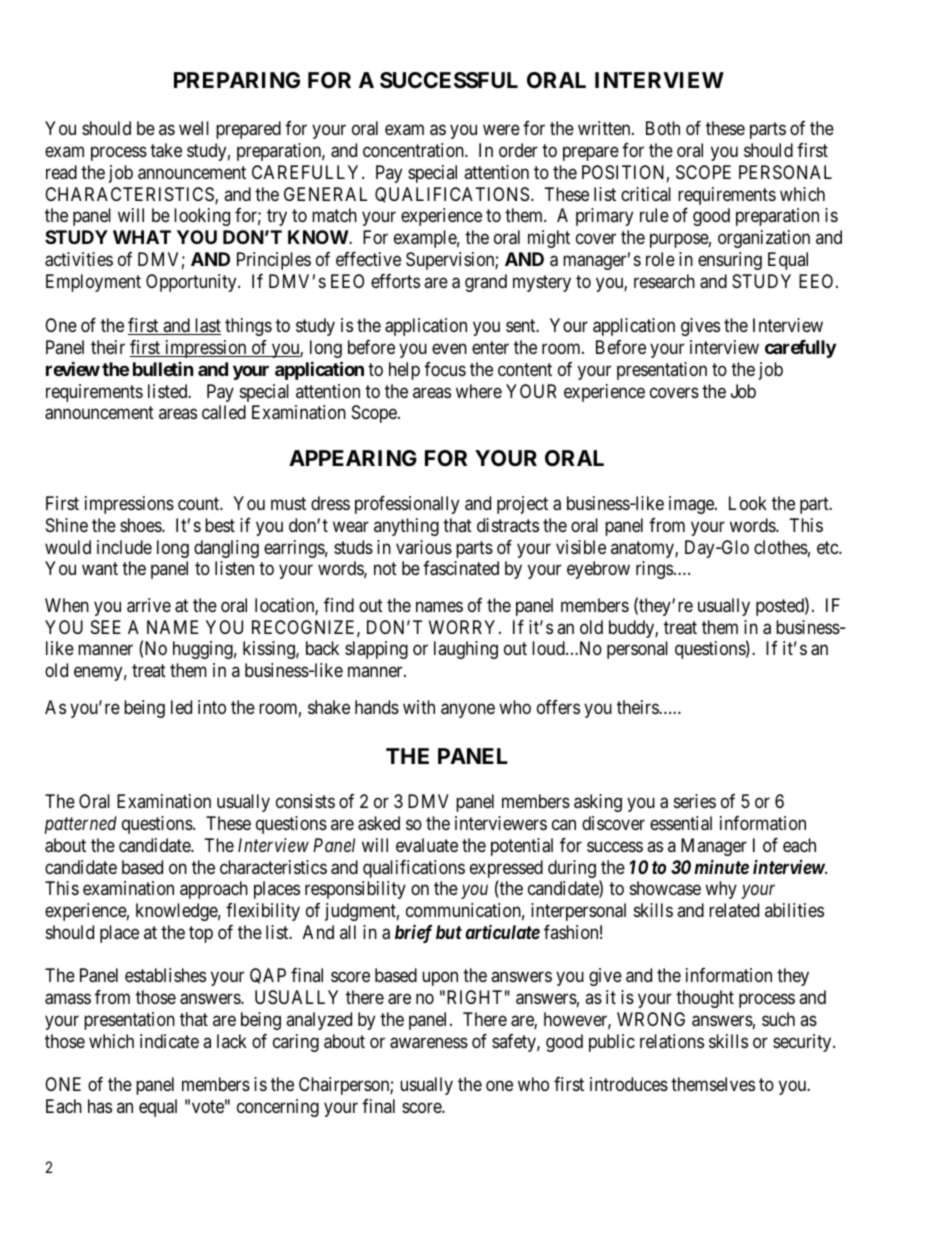  I want to click on fascinated, so click(461, 568).
